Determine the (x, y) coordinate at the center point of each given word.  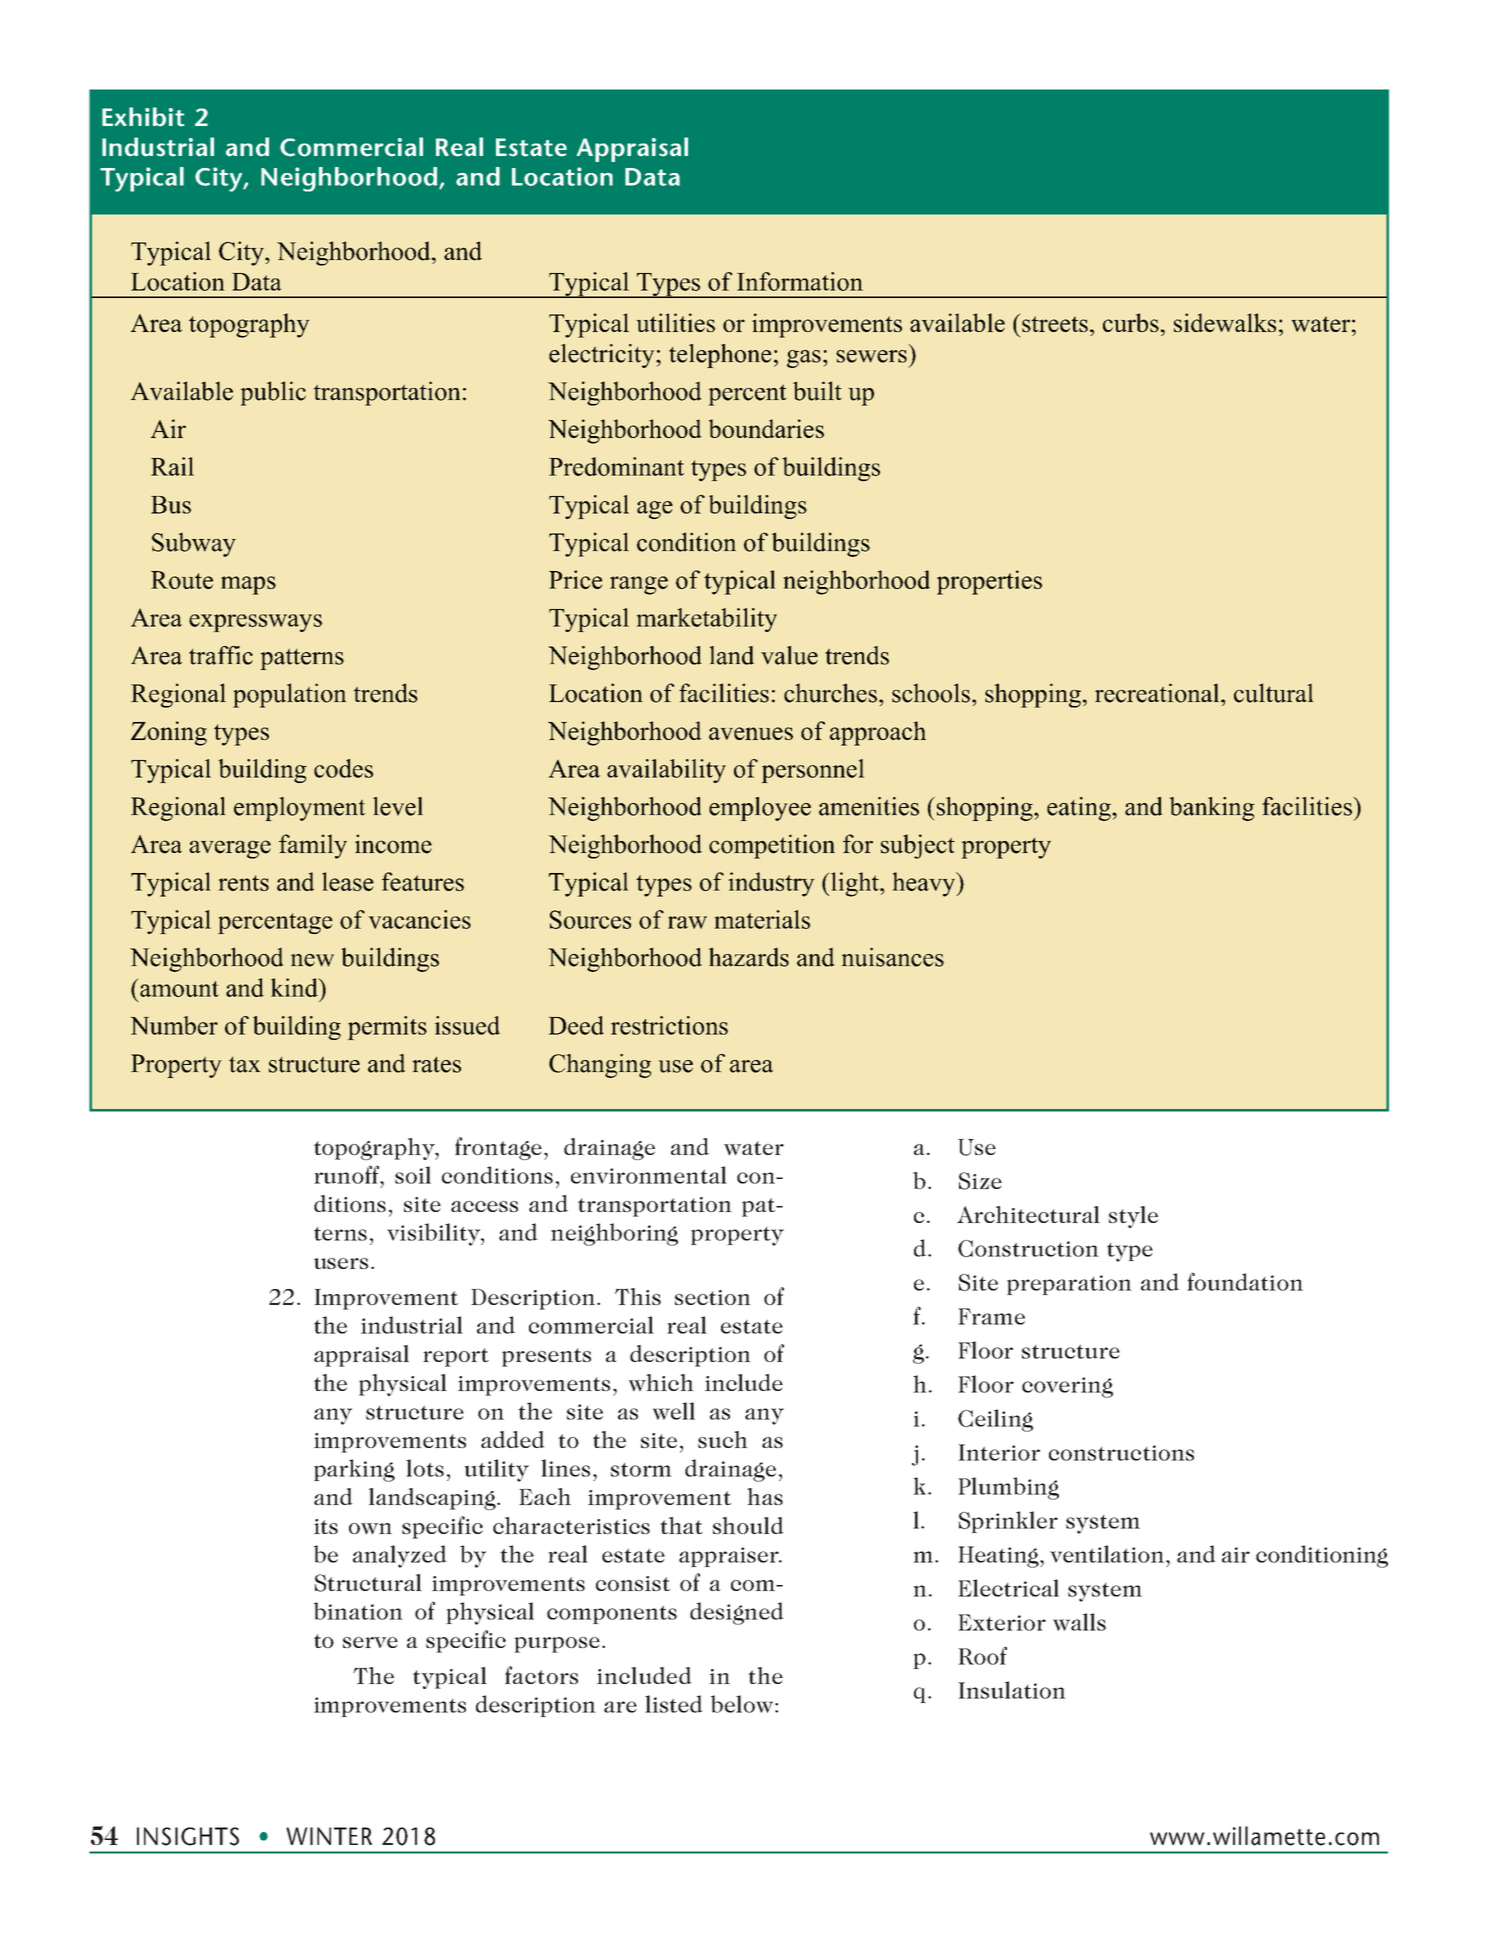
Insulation (1012, 1690)
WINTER (329, 1836)
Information (800, 281)
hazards (749, 957)
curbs (1131, 322)
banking (1212, 809)
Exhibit (143, 117)
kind (295, 987)
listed (674, 1704)
